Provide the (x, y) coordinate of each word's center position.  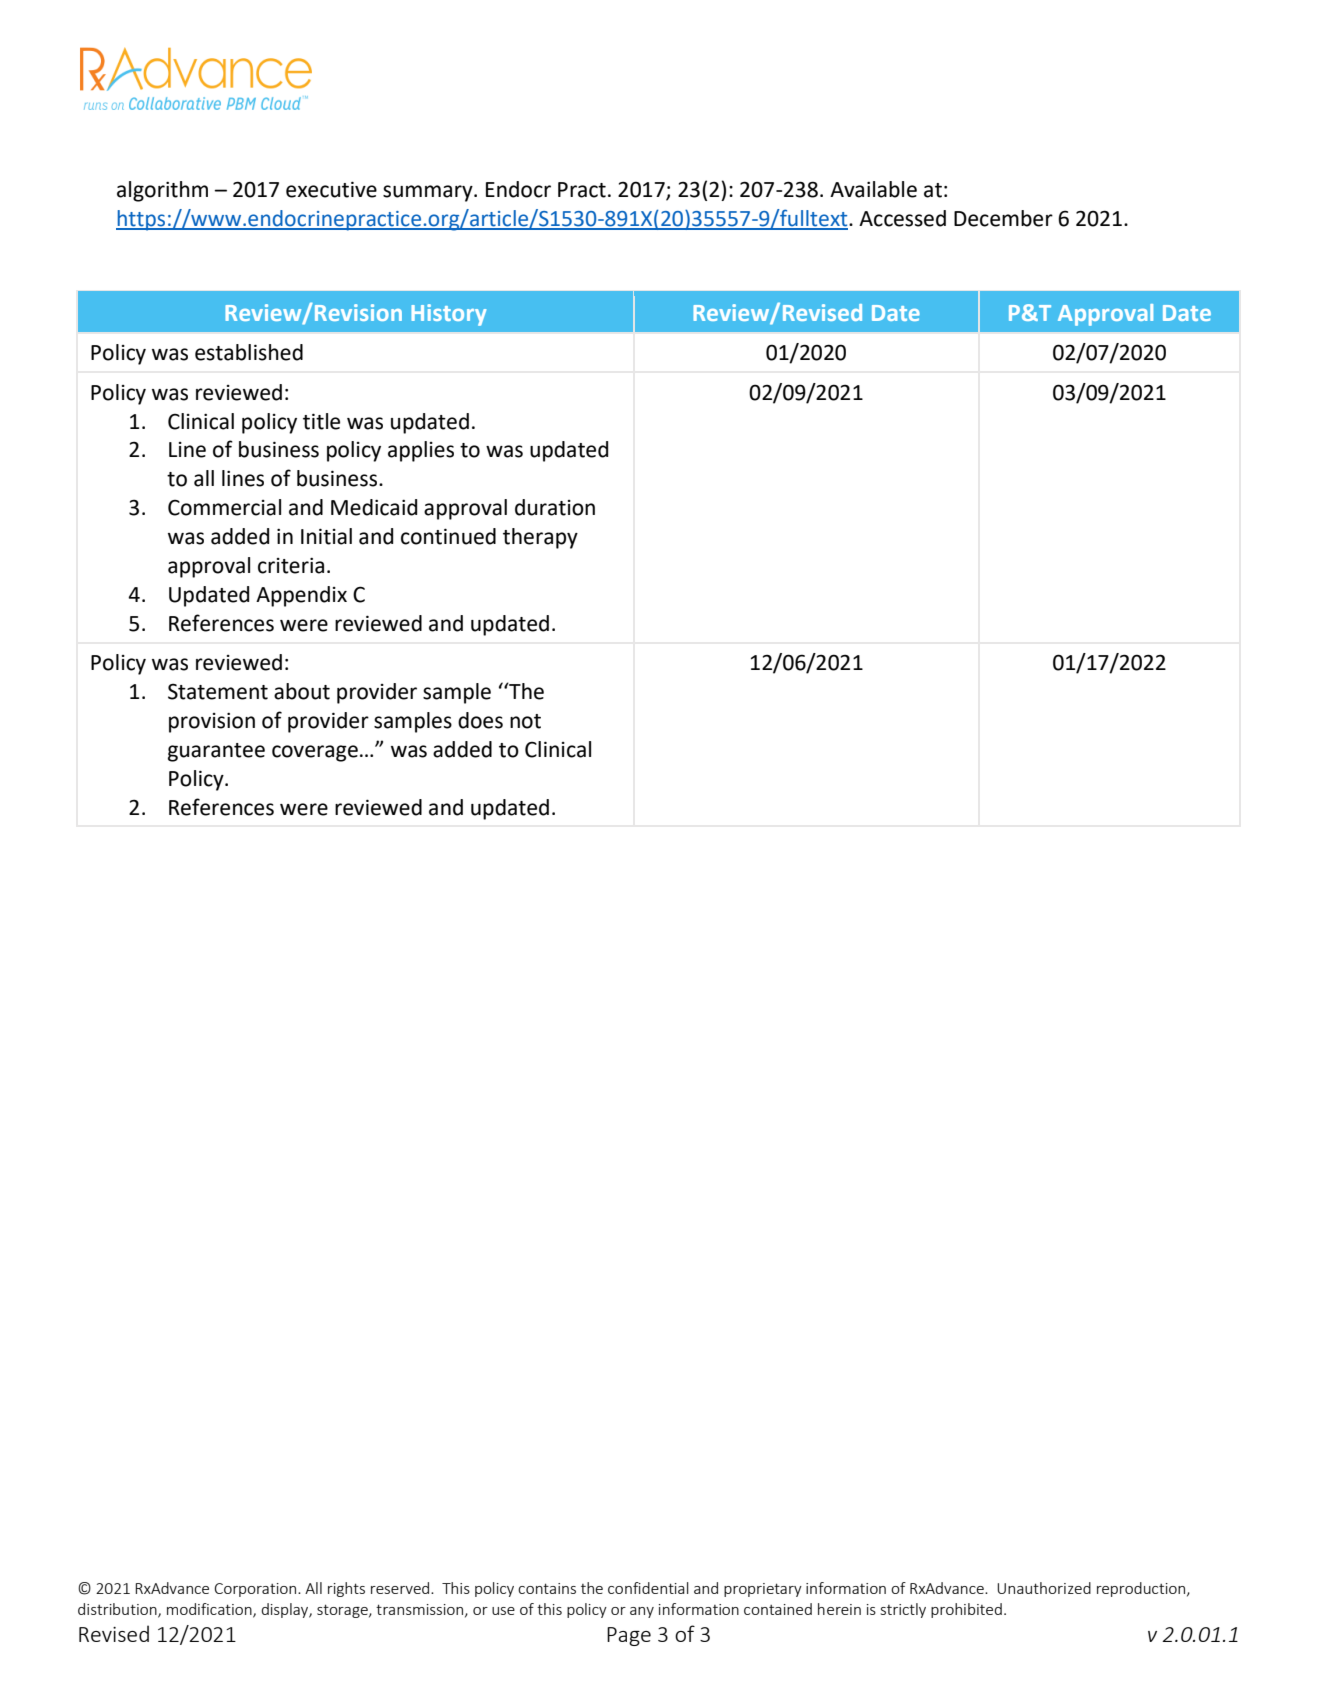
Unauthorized (1044, 1588)
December (1003, 218)
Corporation (256, 1590)
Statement (218, 691)
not (525, 721)
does (480, 720)
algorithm (162, 191)
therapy (540, 538)
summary (429, 193)
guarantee (216, 752)
